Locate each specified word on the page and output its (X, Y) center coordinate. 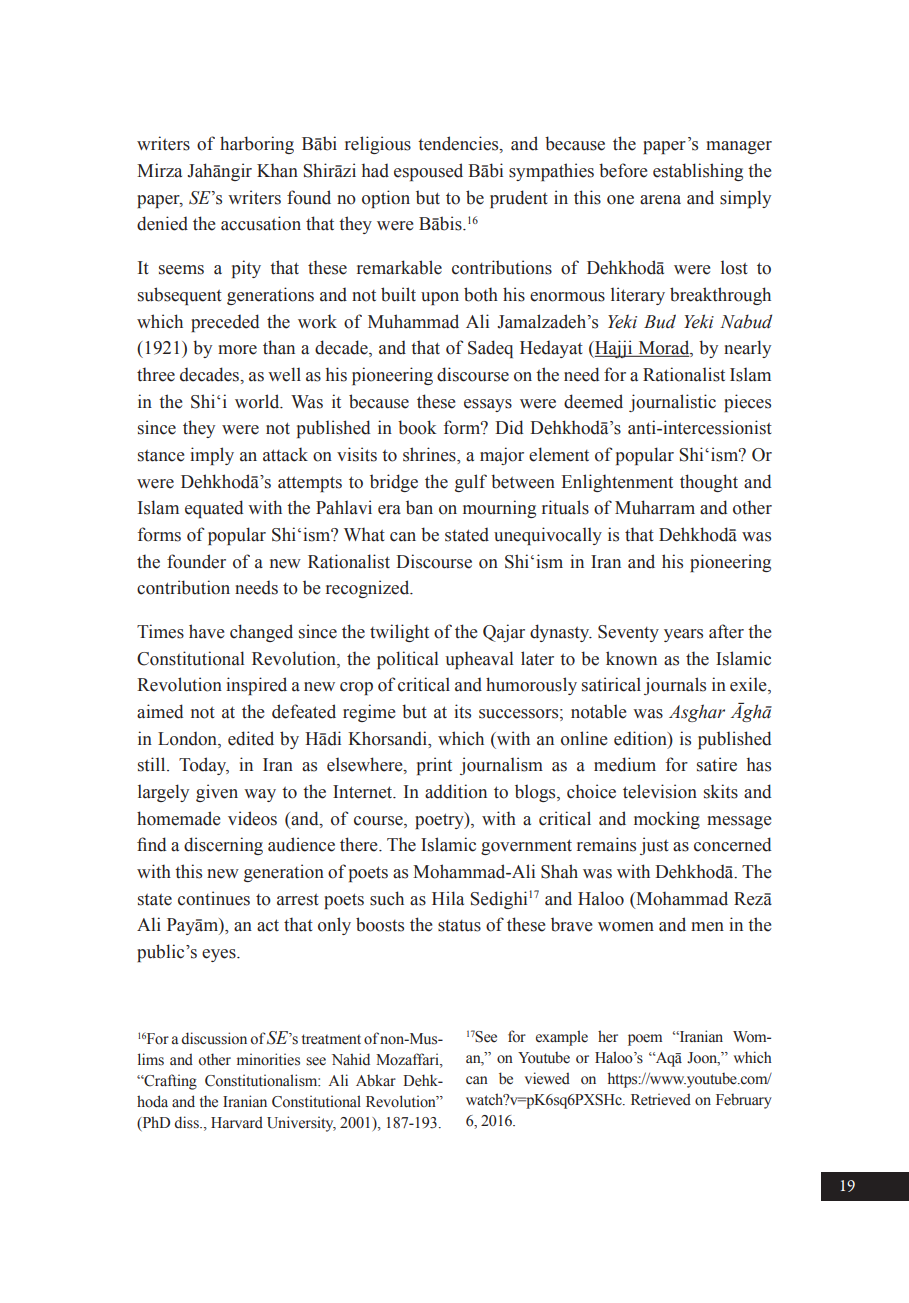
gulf (471, 483)
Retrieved (661, 1099)
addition (456, 791)
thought (709, 483)
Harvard (237, 1122)
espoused (428, 172)
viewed (547, 1078)
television (660, 791)
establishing (698, 172)
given (217, 793)
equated (214, 509)
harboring (257, 145)
